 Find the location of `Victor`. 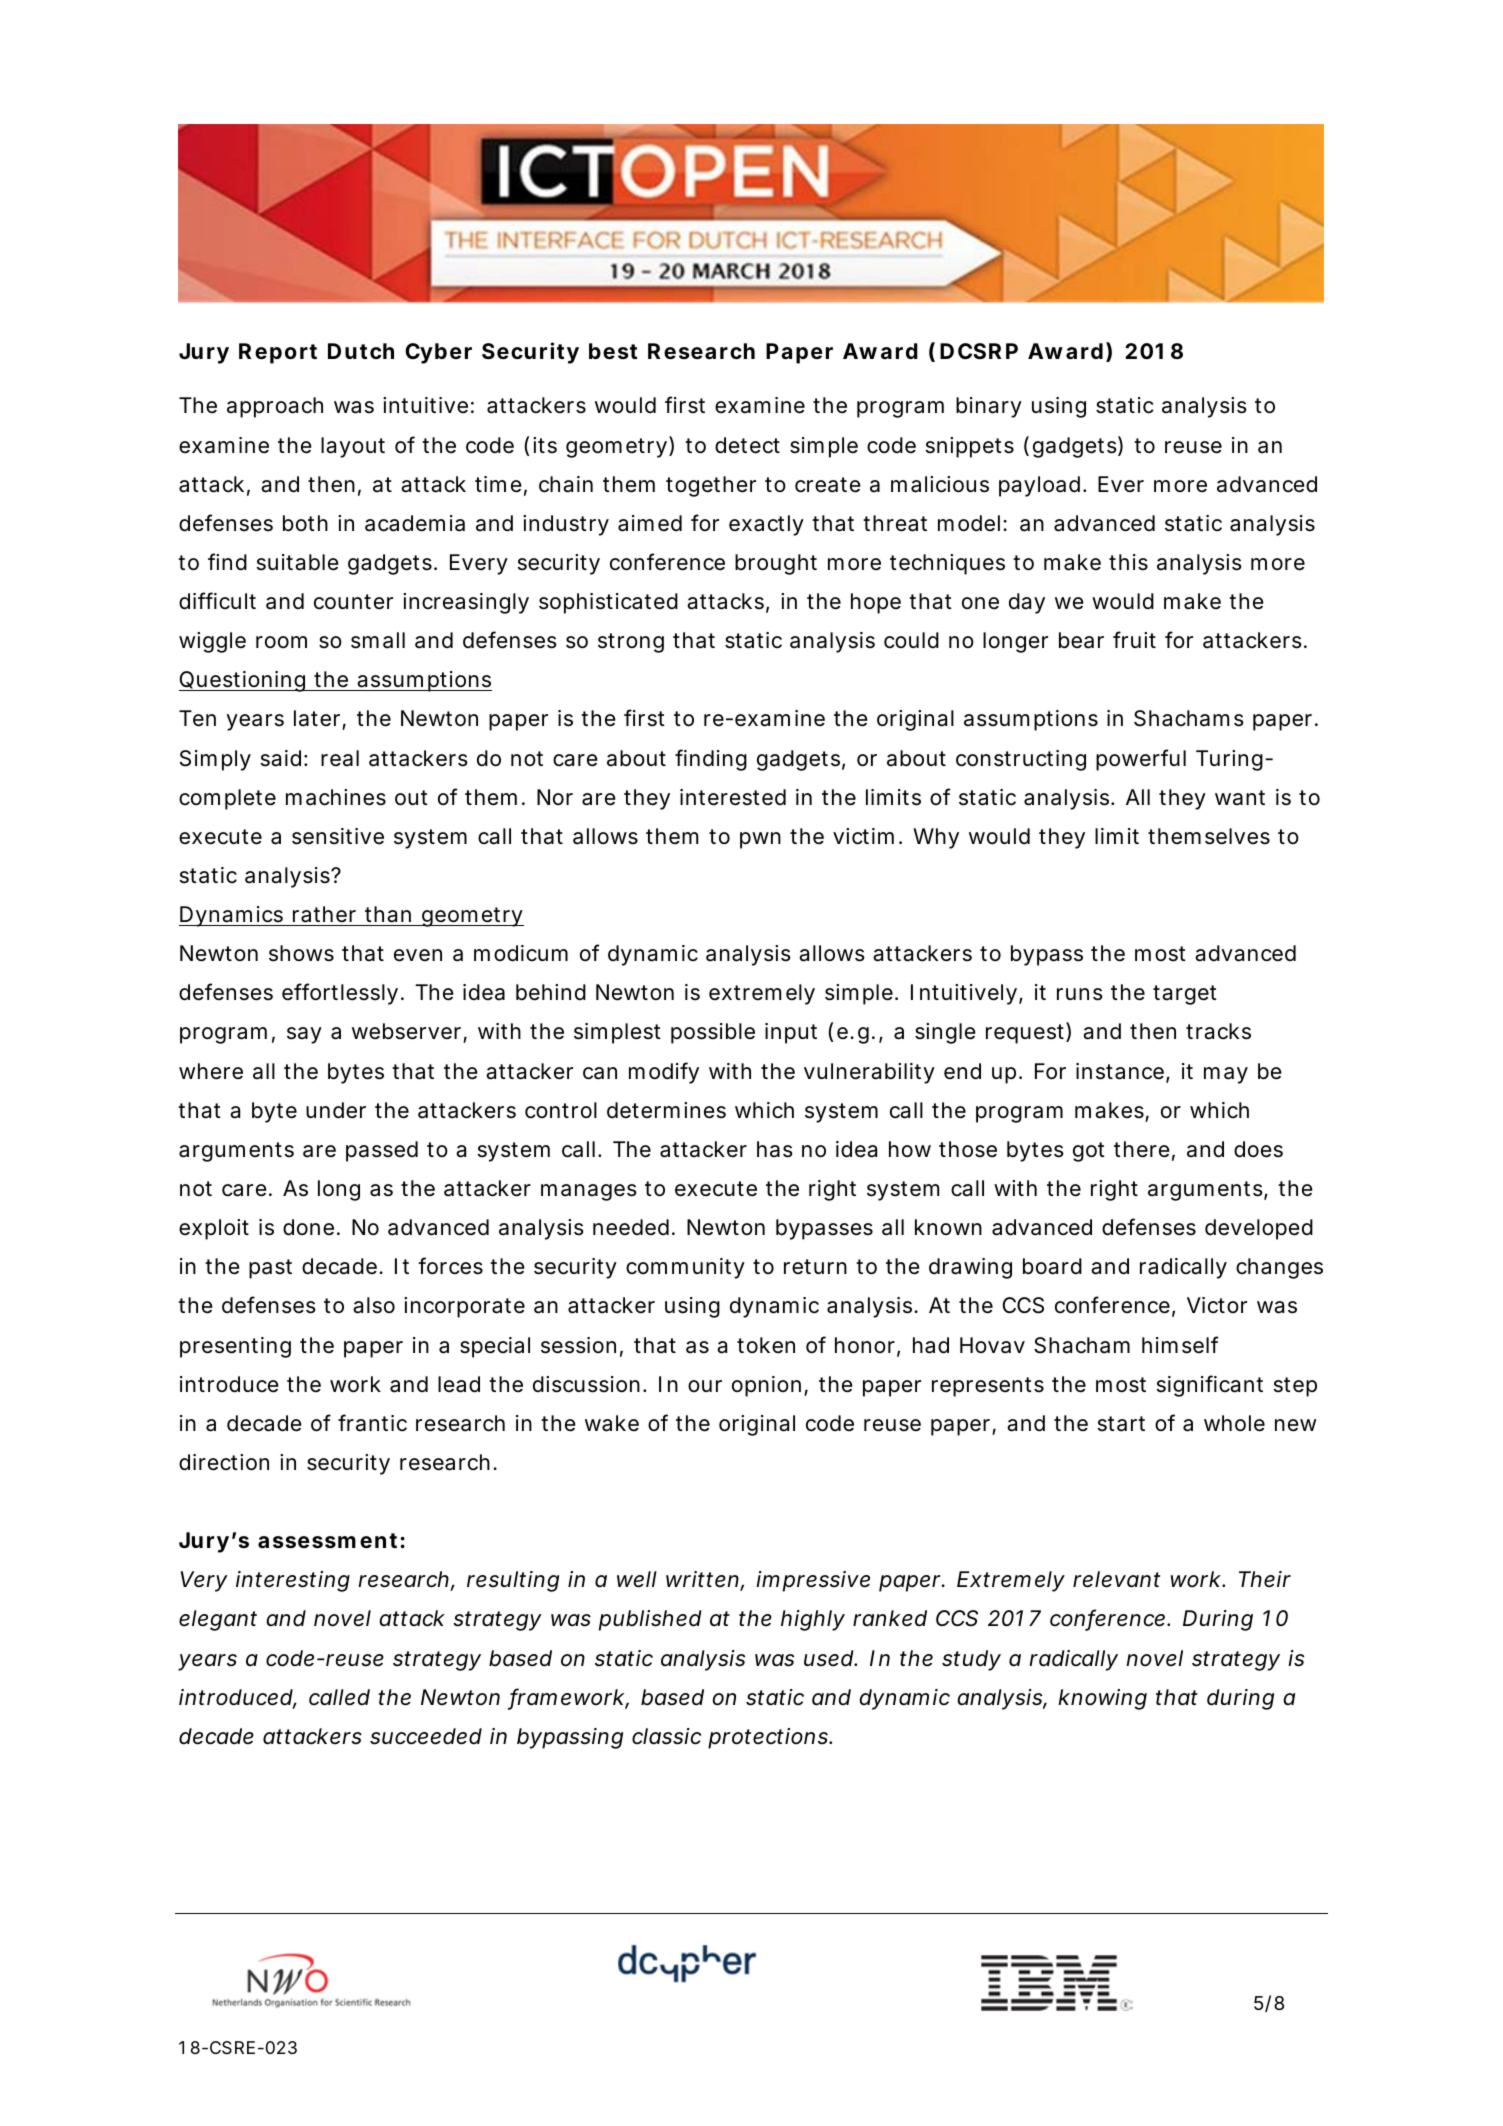

Victor is located at coordinates (1217, 1305).
